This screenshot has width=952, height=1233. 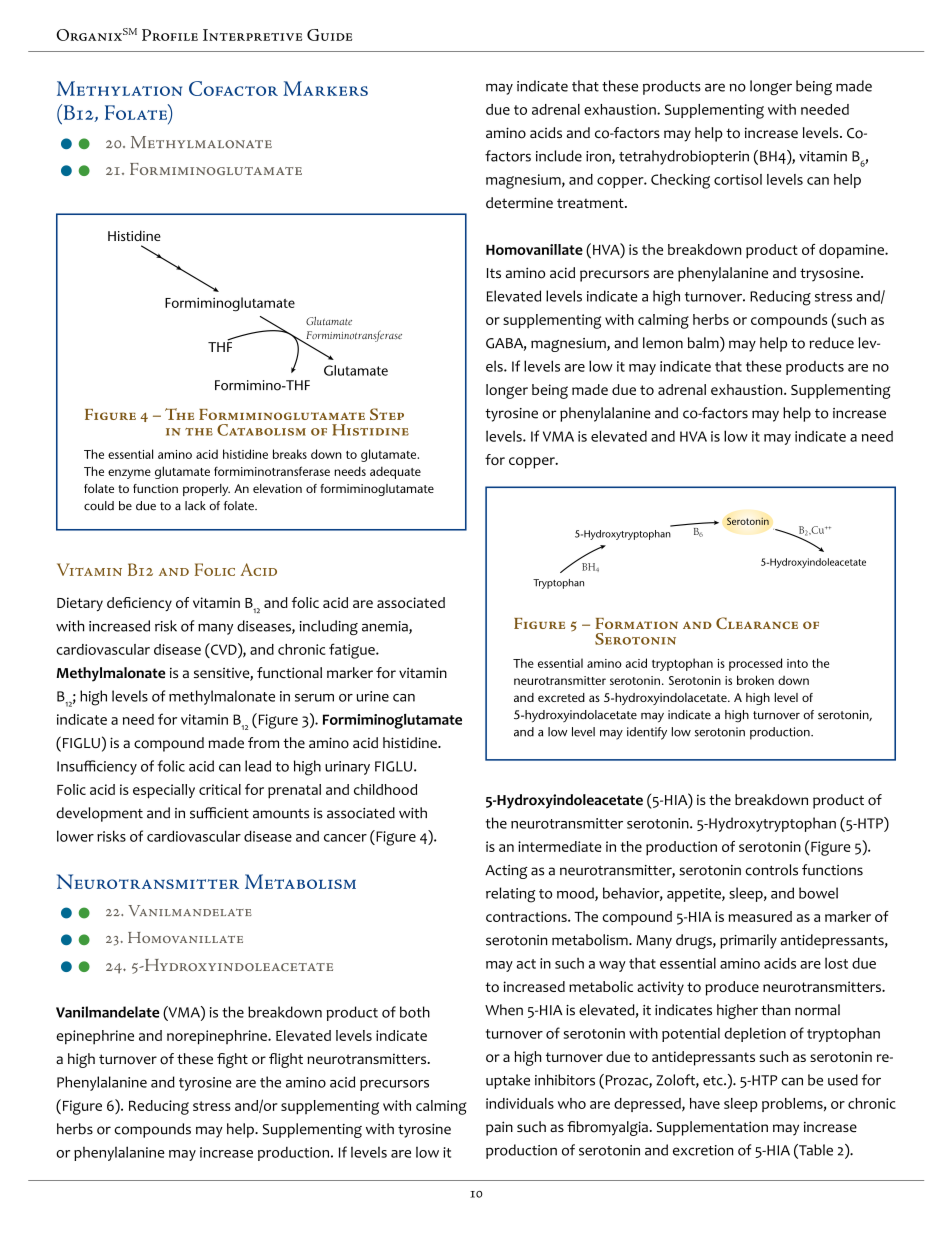 I want to click on dopamine, so click(x=852, y=251).
